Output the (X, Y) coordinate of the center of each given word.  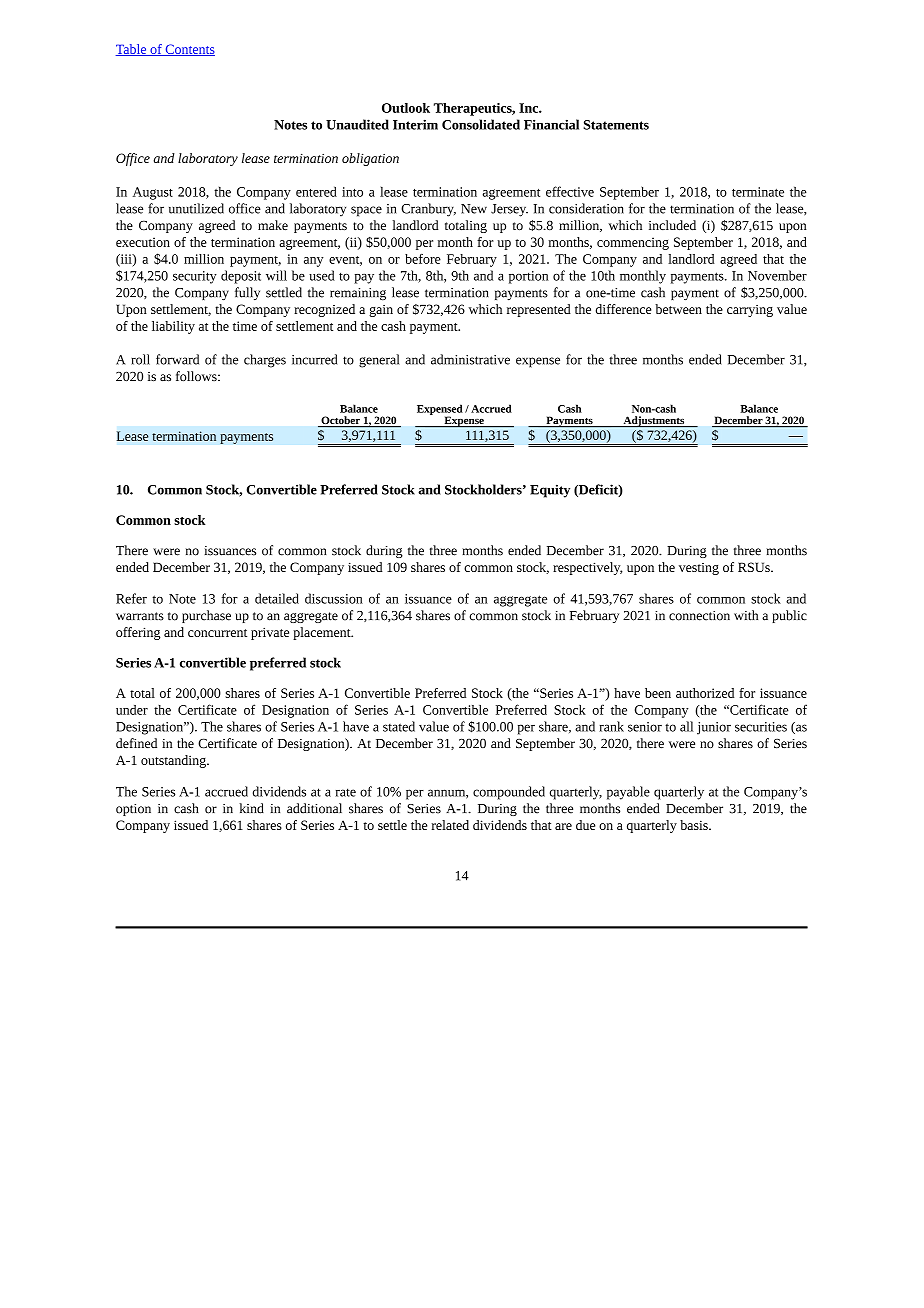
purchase (206, 616)
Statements (616, 125)
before (423, 259)
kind (251, 808)
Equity (550, 491)
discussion (334, 598)
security (195, 277)
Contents (189, 50)
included (672, 225)
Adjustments (654, 421)
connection (699, 616)
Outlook (406, 108)
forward (177, 359)
